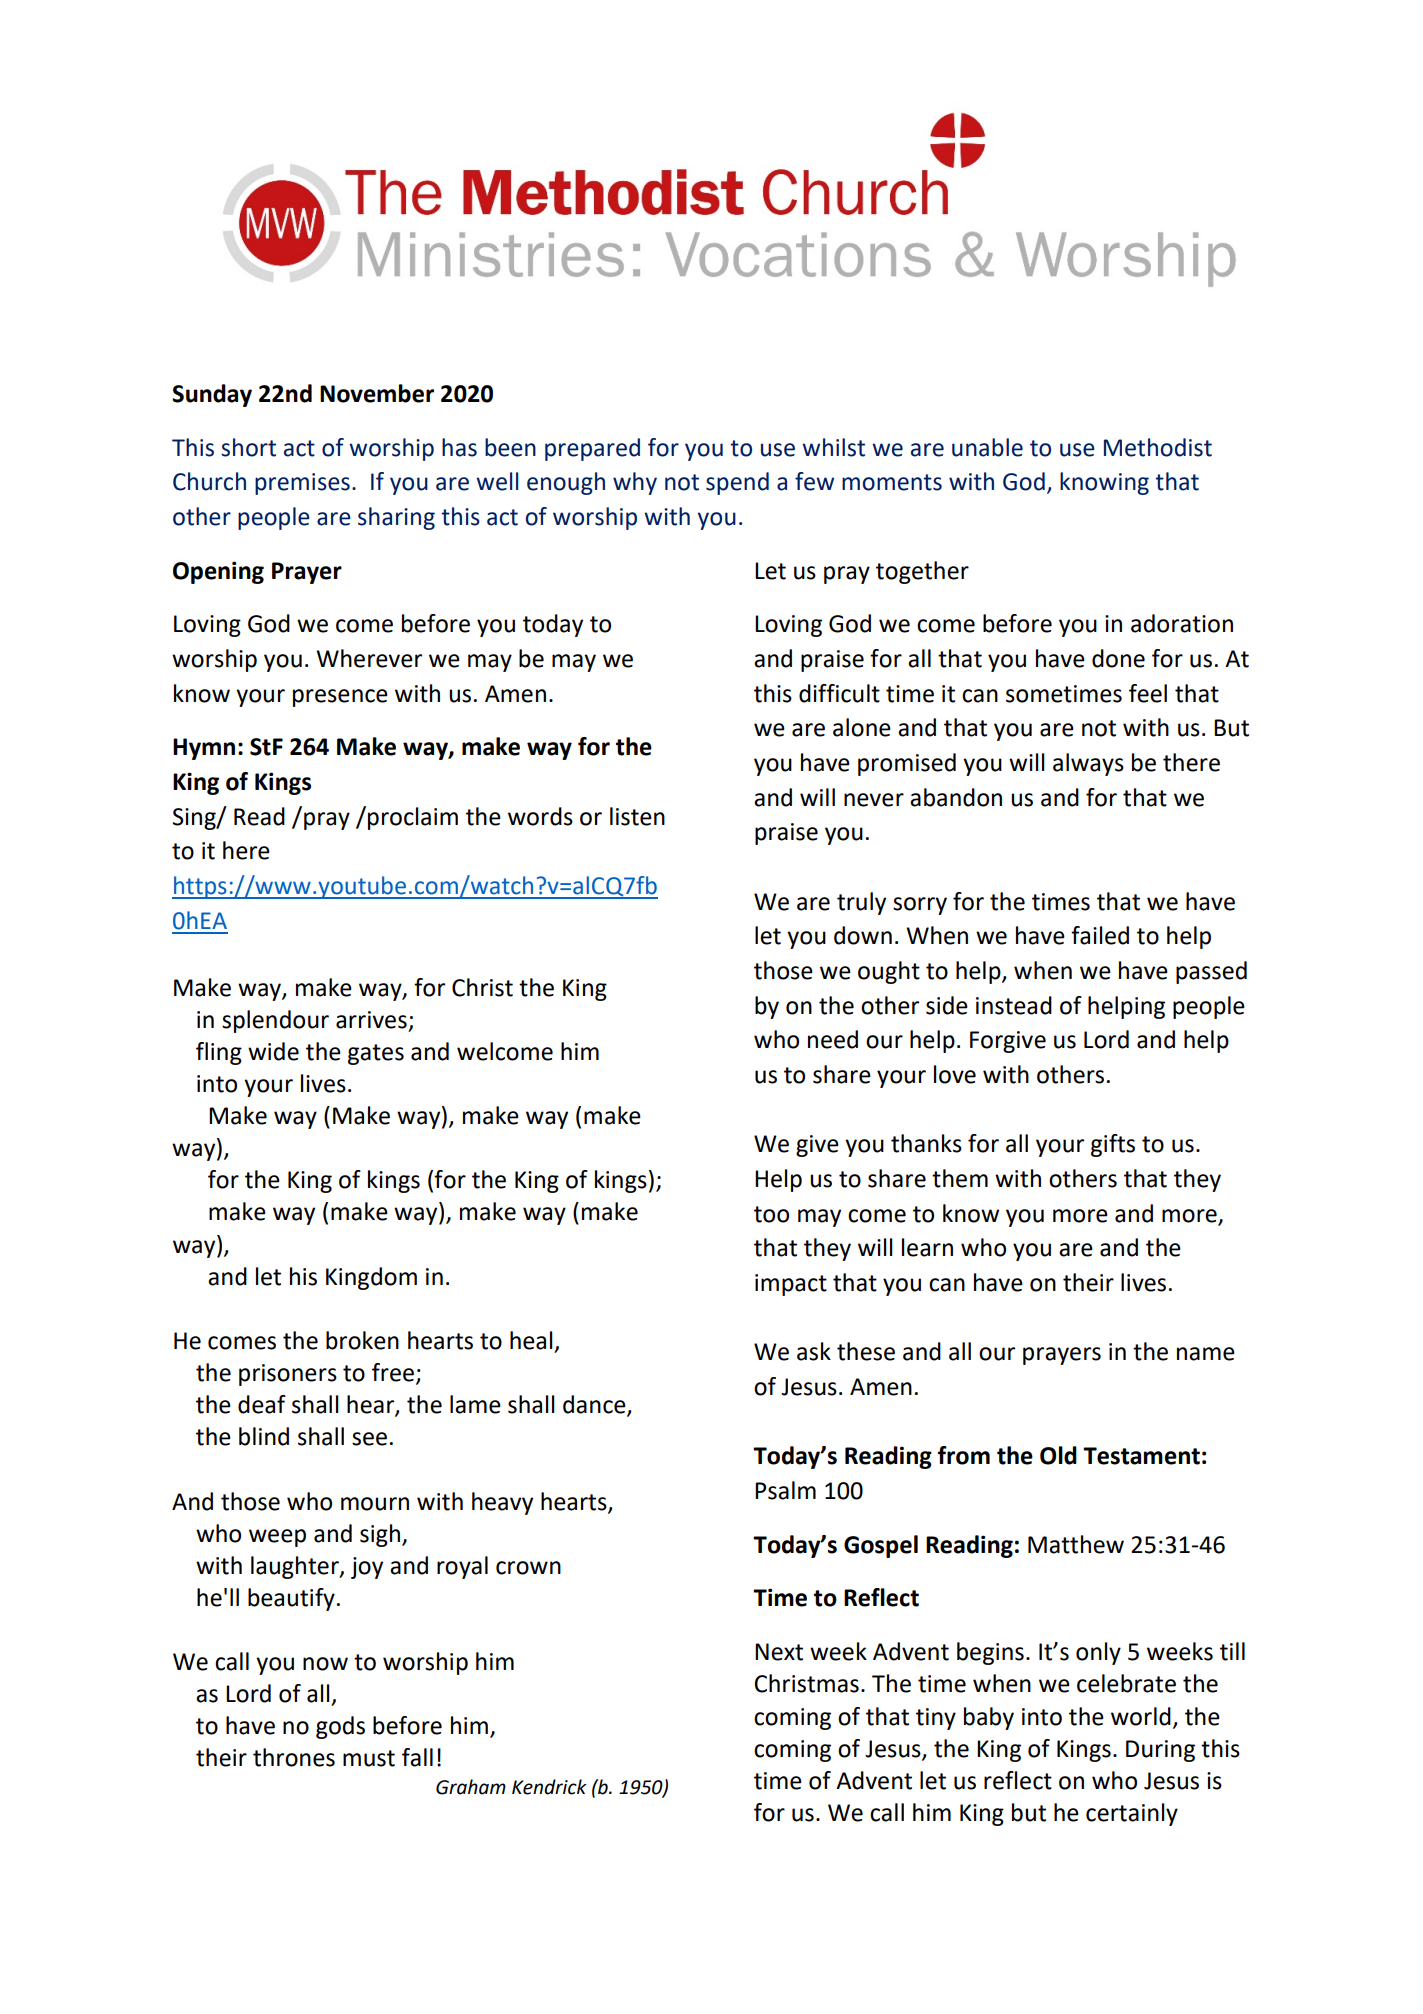 The height and width of the screenshot is (2014, 1423). I want to click on gifts, so click(1113, 1145).
